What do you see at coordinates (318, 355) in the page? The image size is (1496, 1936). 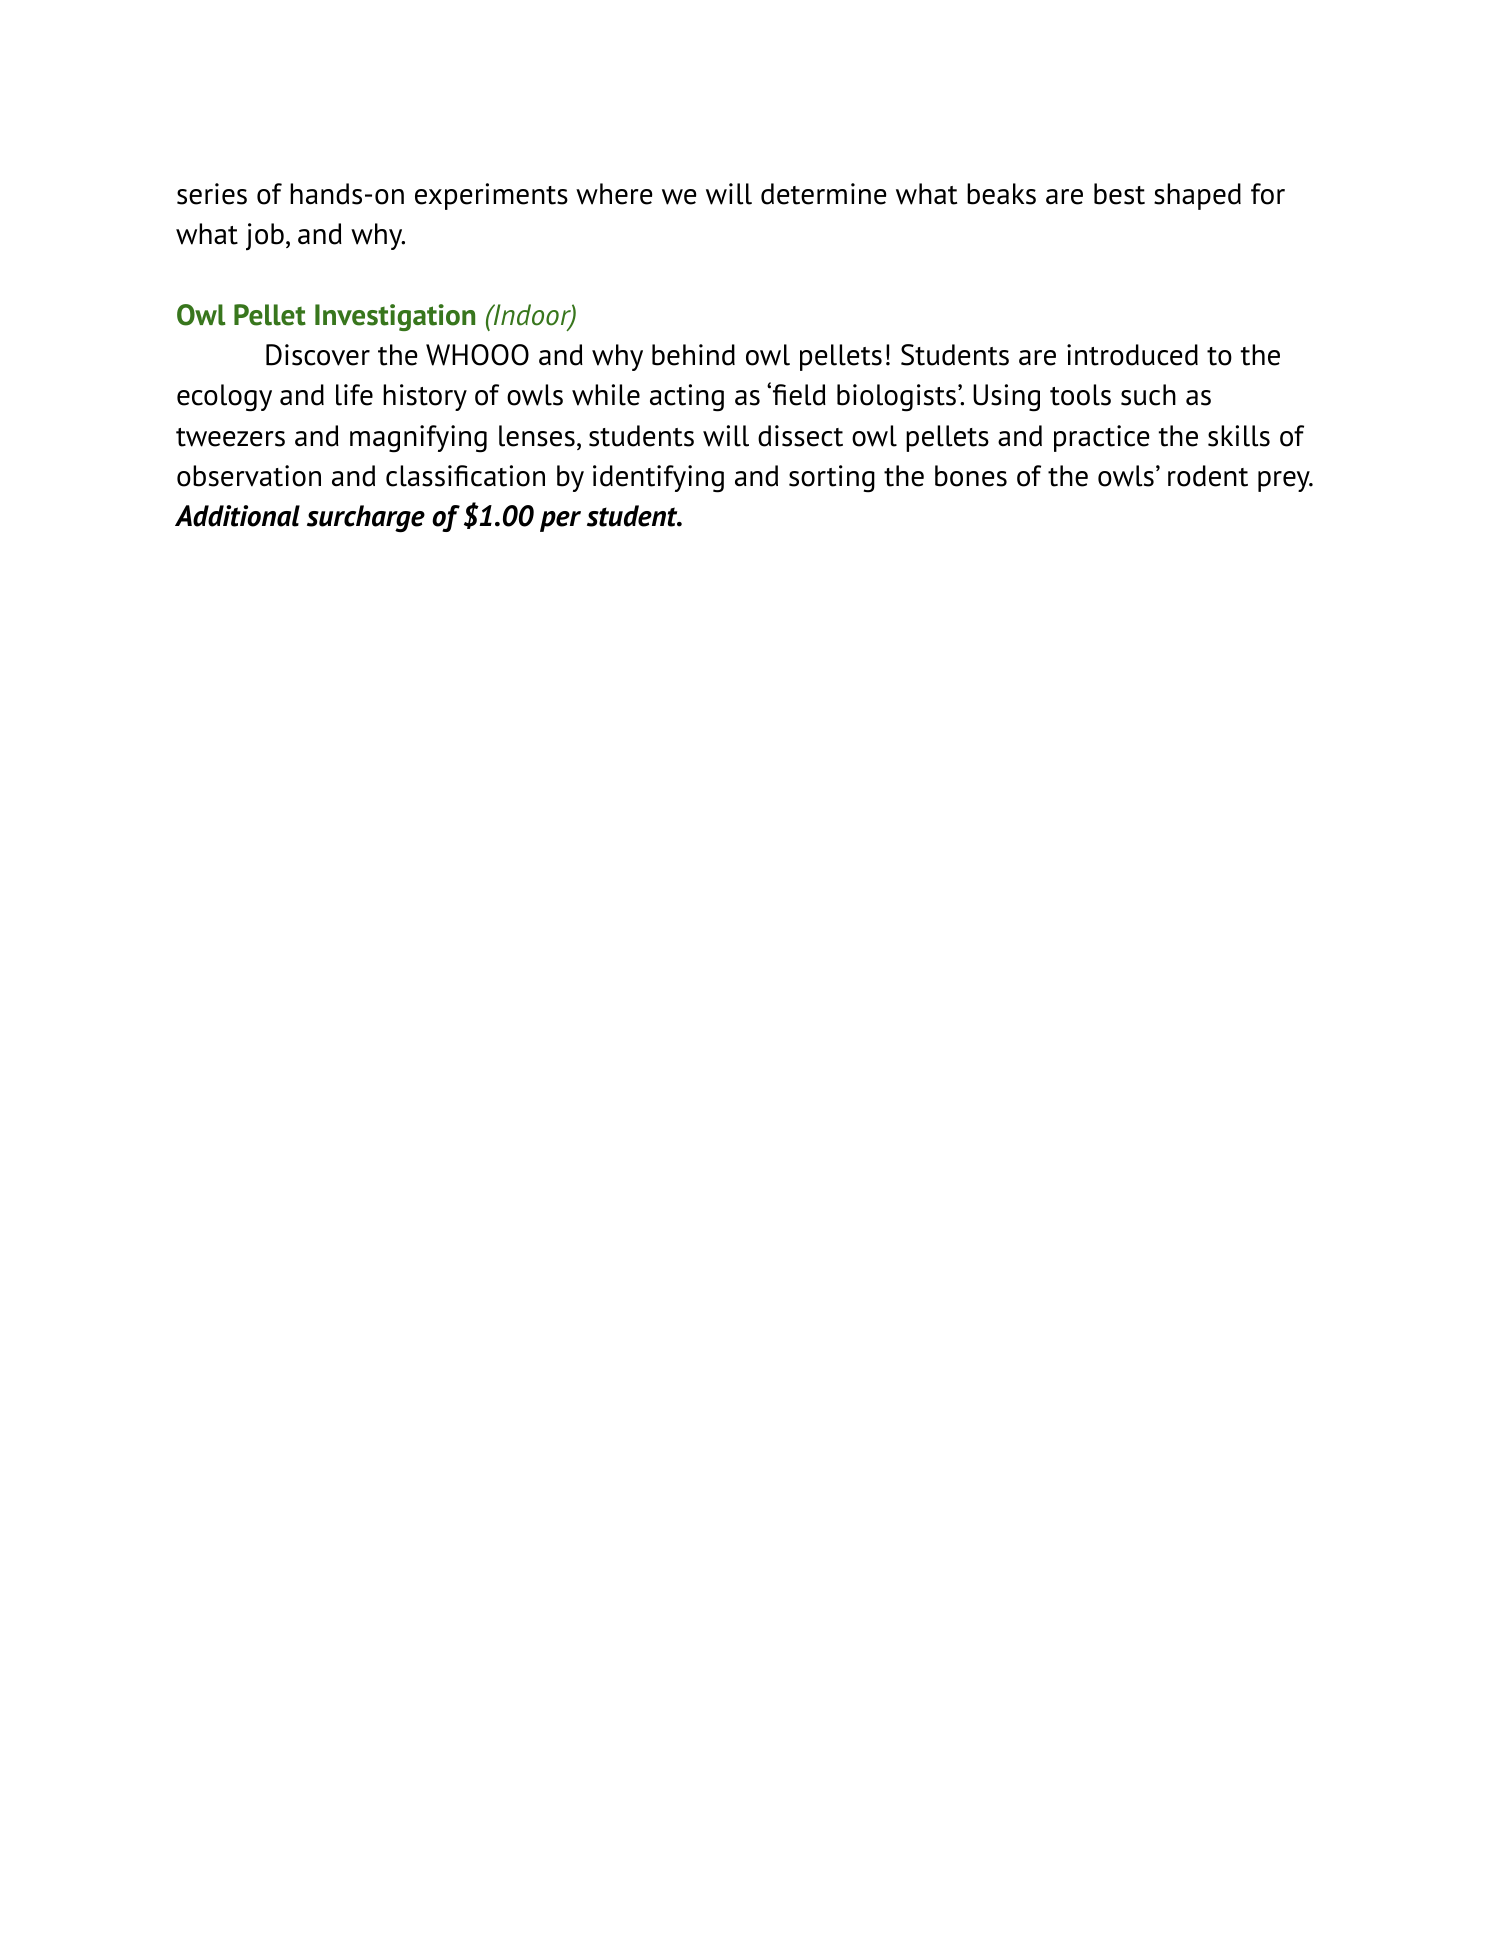 I see `Discover` at bounding box center [318, 355].
